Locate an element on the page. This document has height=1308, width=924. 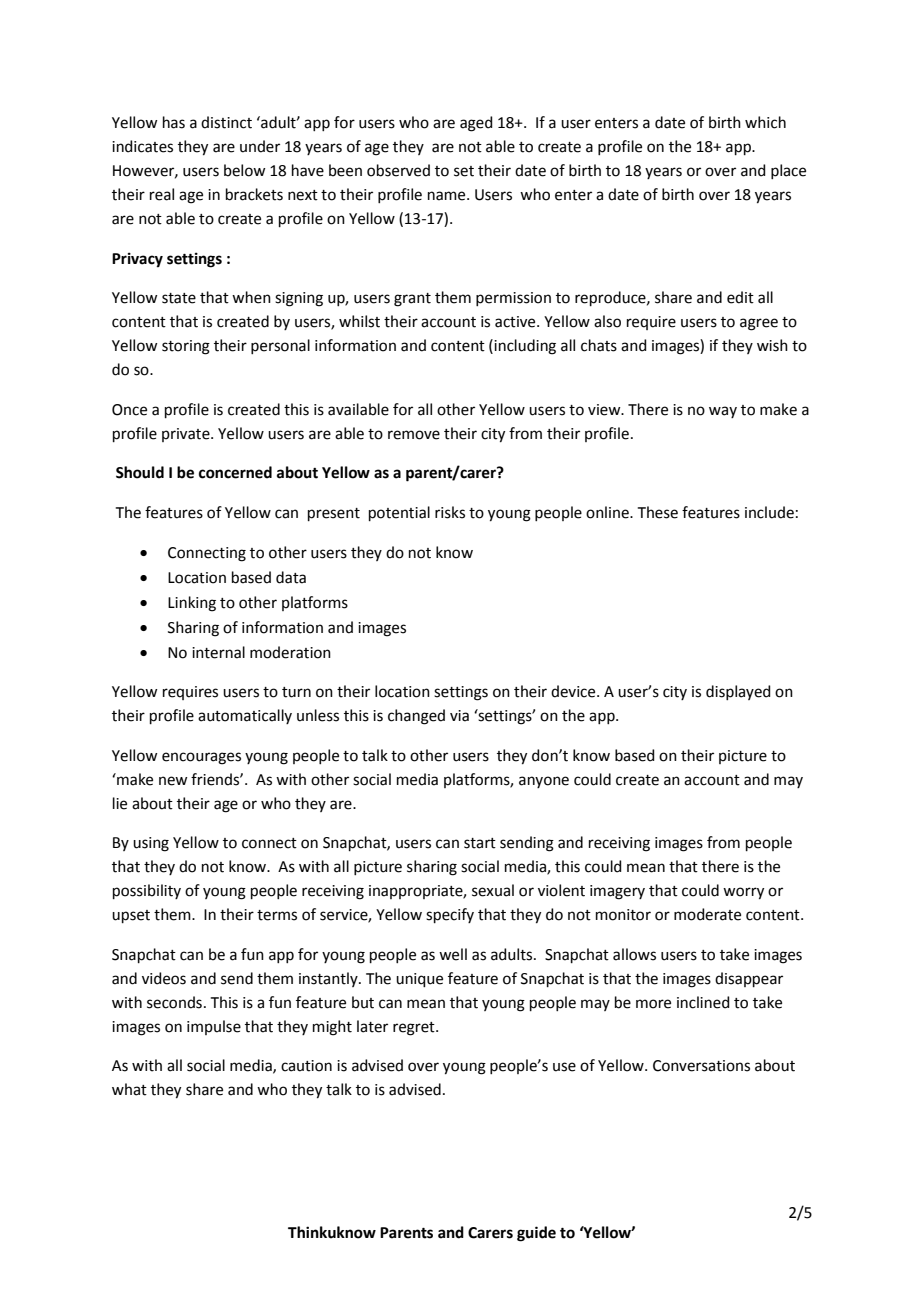
remove is located at coordinates (414, 435).
